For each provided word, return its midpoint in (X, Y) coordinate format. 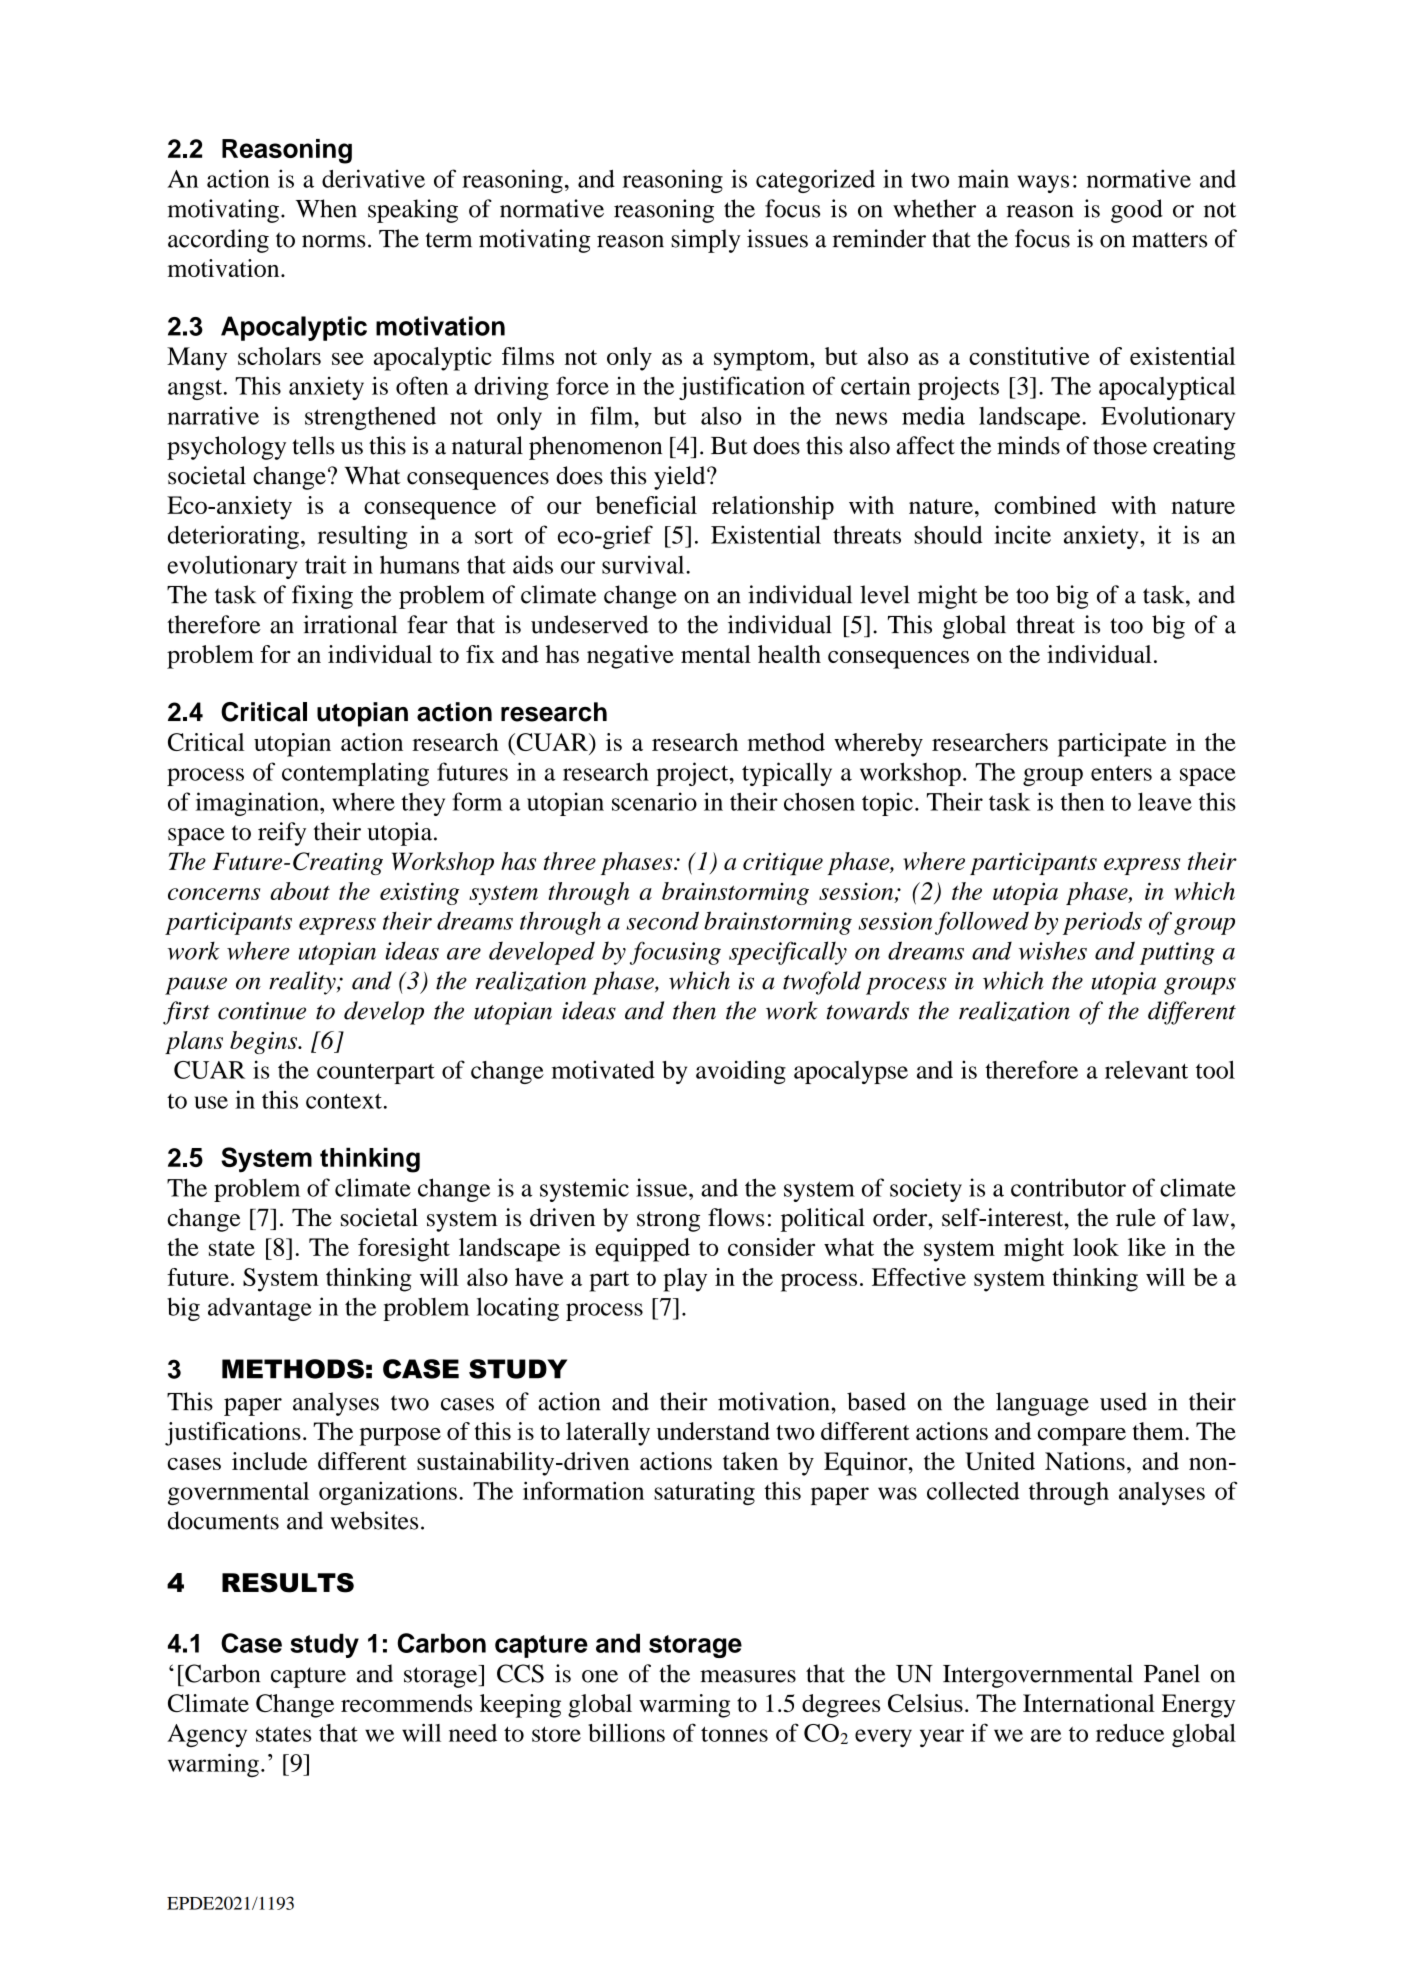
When (326, 208)
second (662, 920)
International (1089, 1703)
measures (748, 1676)
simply (706, 241)
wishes (1053, 950)
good (1137, 211)
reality (303, 983)
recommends (406, 1703)
